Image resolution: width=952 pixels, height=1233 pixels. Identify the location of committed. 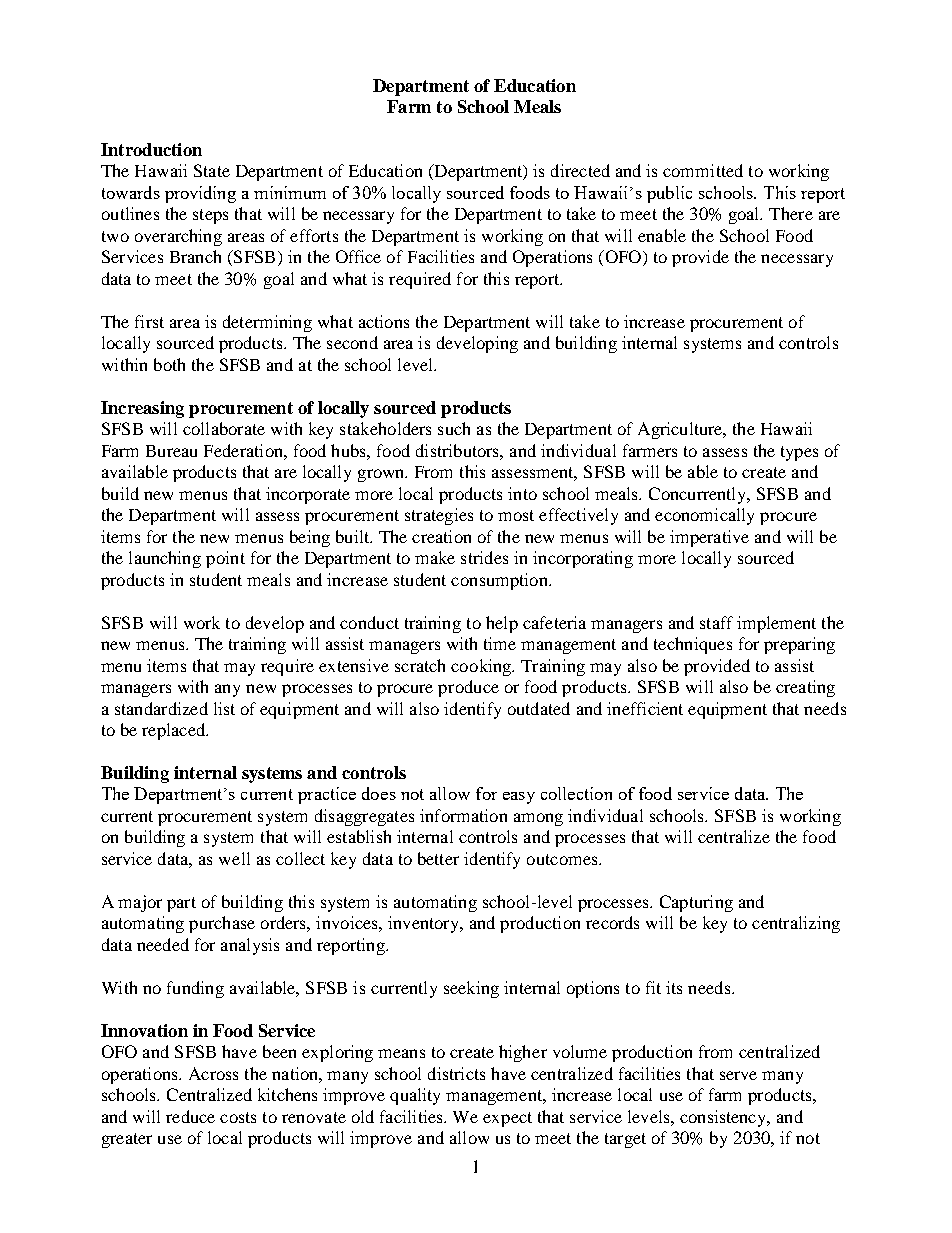
(703, 170).
